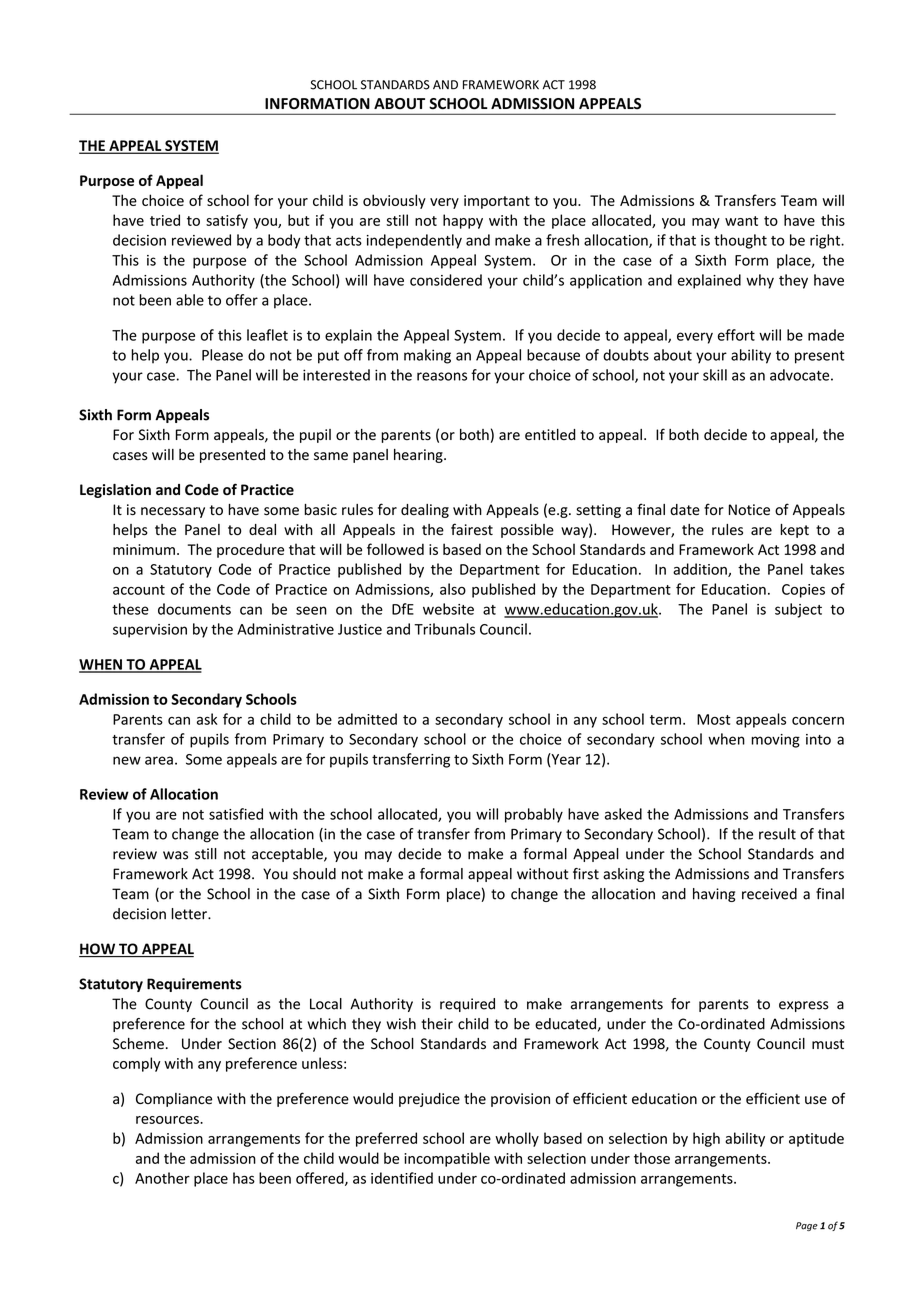  I want to click on received, so click(769, 894).
